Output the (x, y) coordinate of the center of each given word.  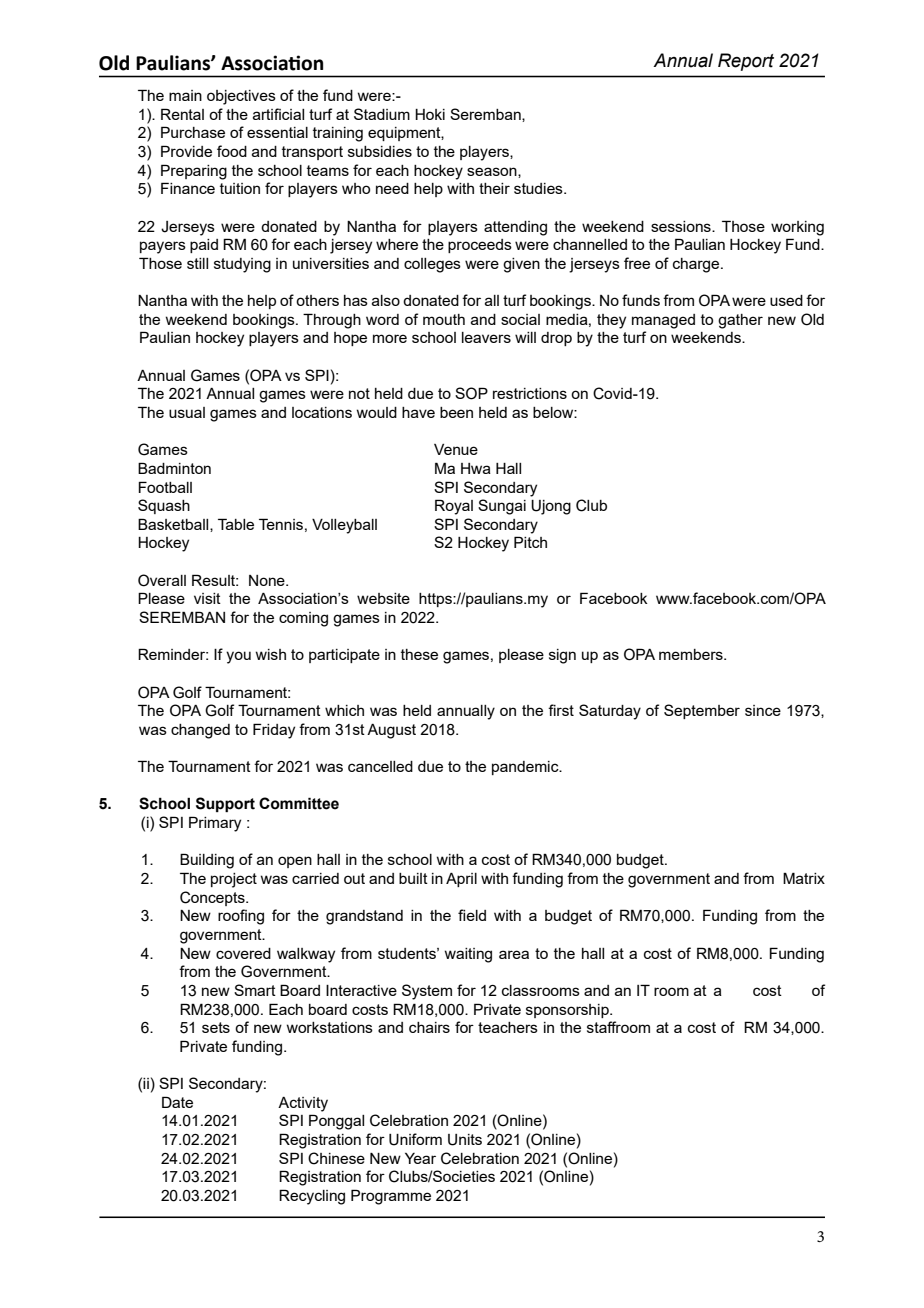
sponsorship (568, 1011)
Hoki (430, 114)
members (692, 654)
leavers (486, 337)
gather (740, 321)
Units (465, 1140)
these (419, 654)
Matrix (804, 878)
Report (746, 62)
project (234, 880)
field (472, 915)
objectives (241, 97)
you (238, 657)
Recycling (312, 1197)
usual (187, 412)
